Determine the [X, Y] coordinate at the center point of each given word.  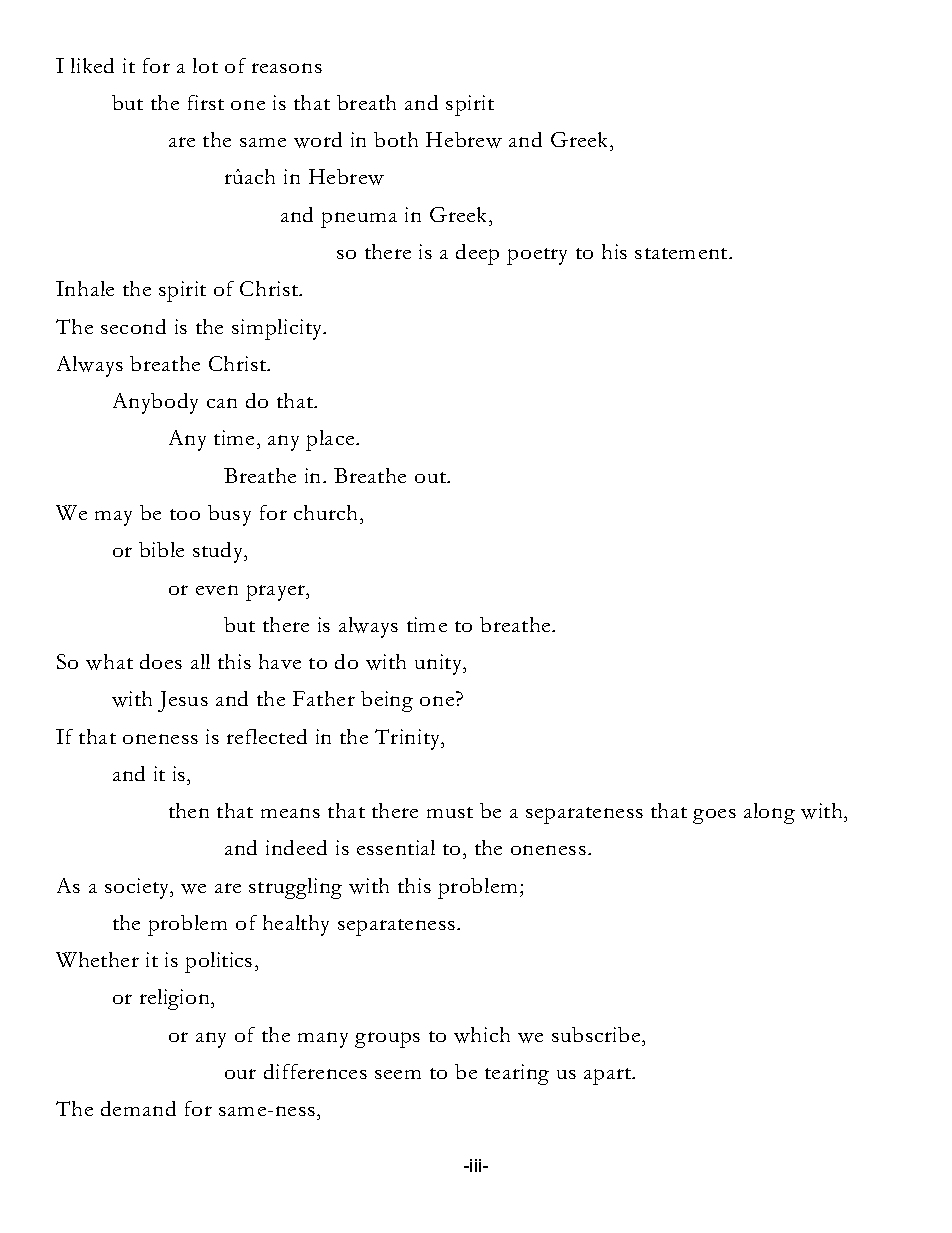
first [206, 102]
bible [161, 549]
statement [682, 253]
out [431, 477]
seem [398, 1074]
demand [138, 1108]
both [396, 139]
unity [440, 664]
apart [609, 1076]
